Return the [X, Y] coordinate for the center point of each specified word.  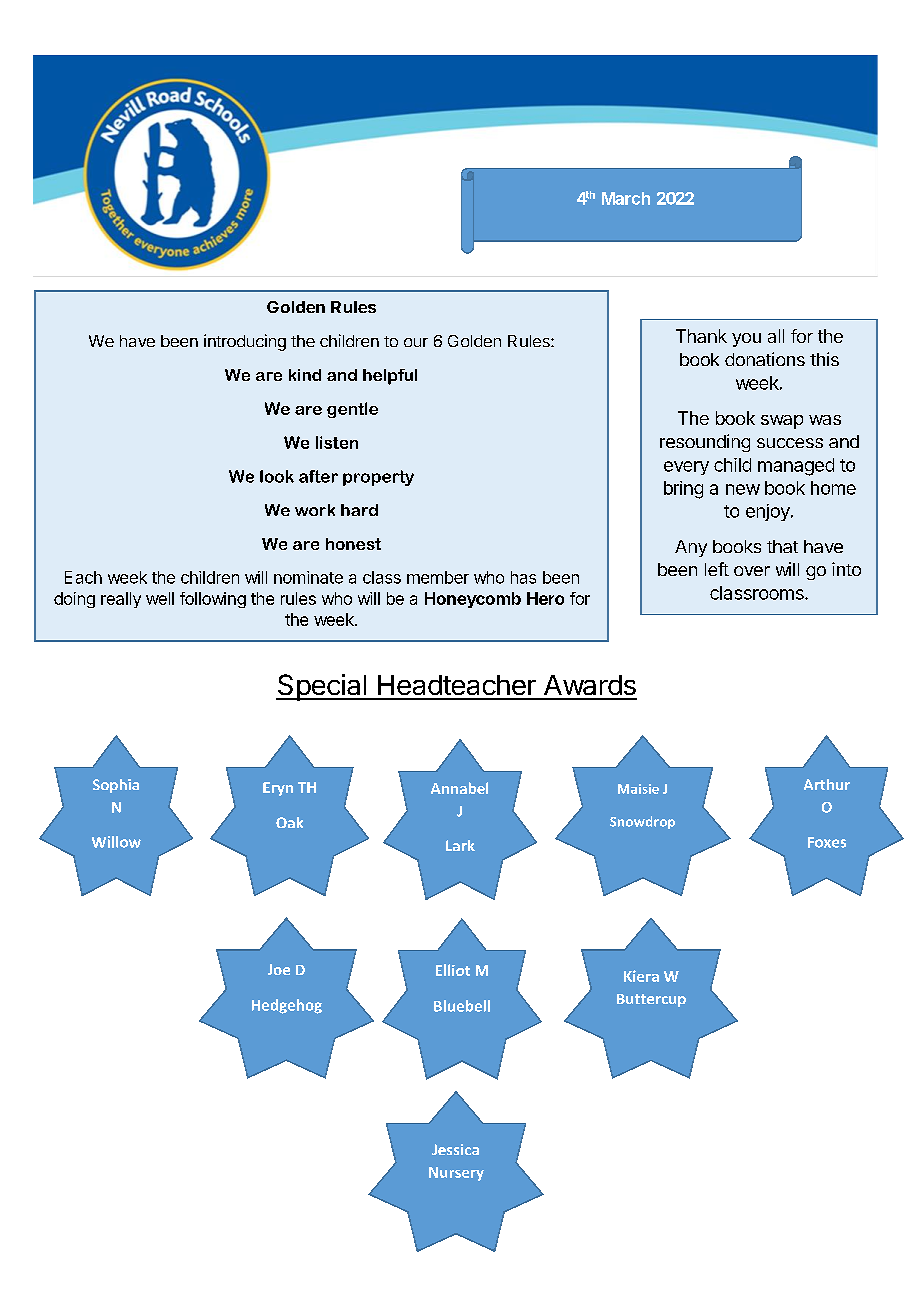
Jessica [455, 1149]
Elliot [453, 970]
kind [305, 375]
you [746, 340]
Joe [279, 969]
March [626, 198]
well [160, 598]
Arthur [827, 784]
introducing [245, 342]
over [752, 571]
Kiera [641, 976]
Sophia [116, 786]
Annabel [459, 788]
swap [782, 422]
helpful [390, 377]
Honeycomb [473, 600]
